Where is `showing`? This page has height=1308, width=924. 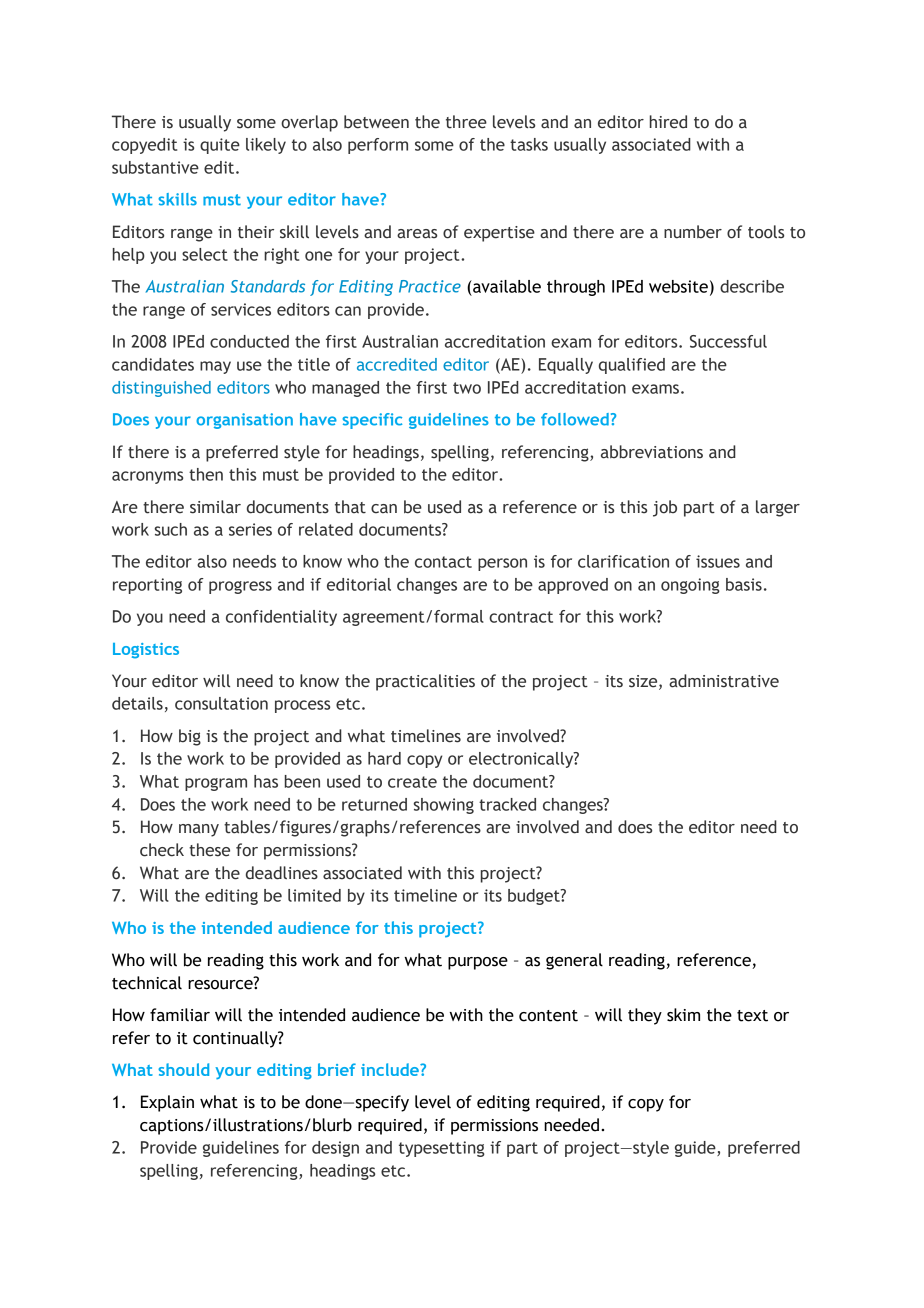
showing is located at coordinates (444, 806).
